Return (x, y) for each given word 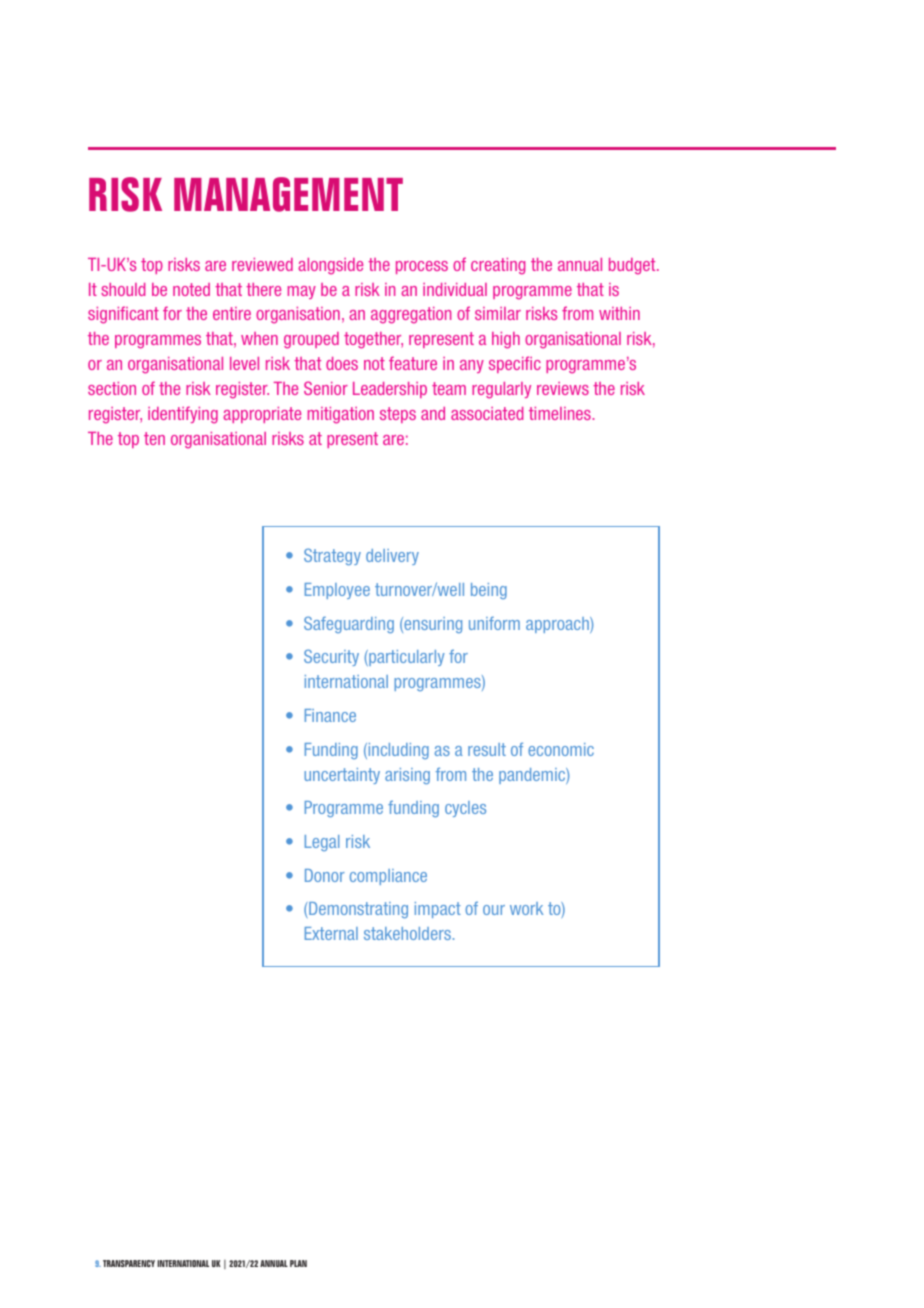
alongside (330, 266)
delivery (392, 557)
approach (558, 625)
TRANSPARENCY (129, 1263)
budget (633, 266)
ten (154, 438)
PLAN (298, 1263)
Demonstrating (357, 910)
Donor (325, 875)
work (526, 908)
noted (191, 289)
